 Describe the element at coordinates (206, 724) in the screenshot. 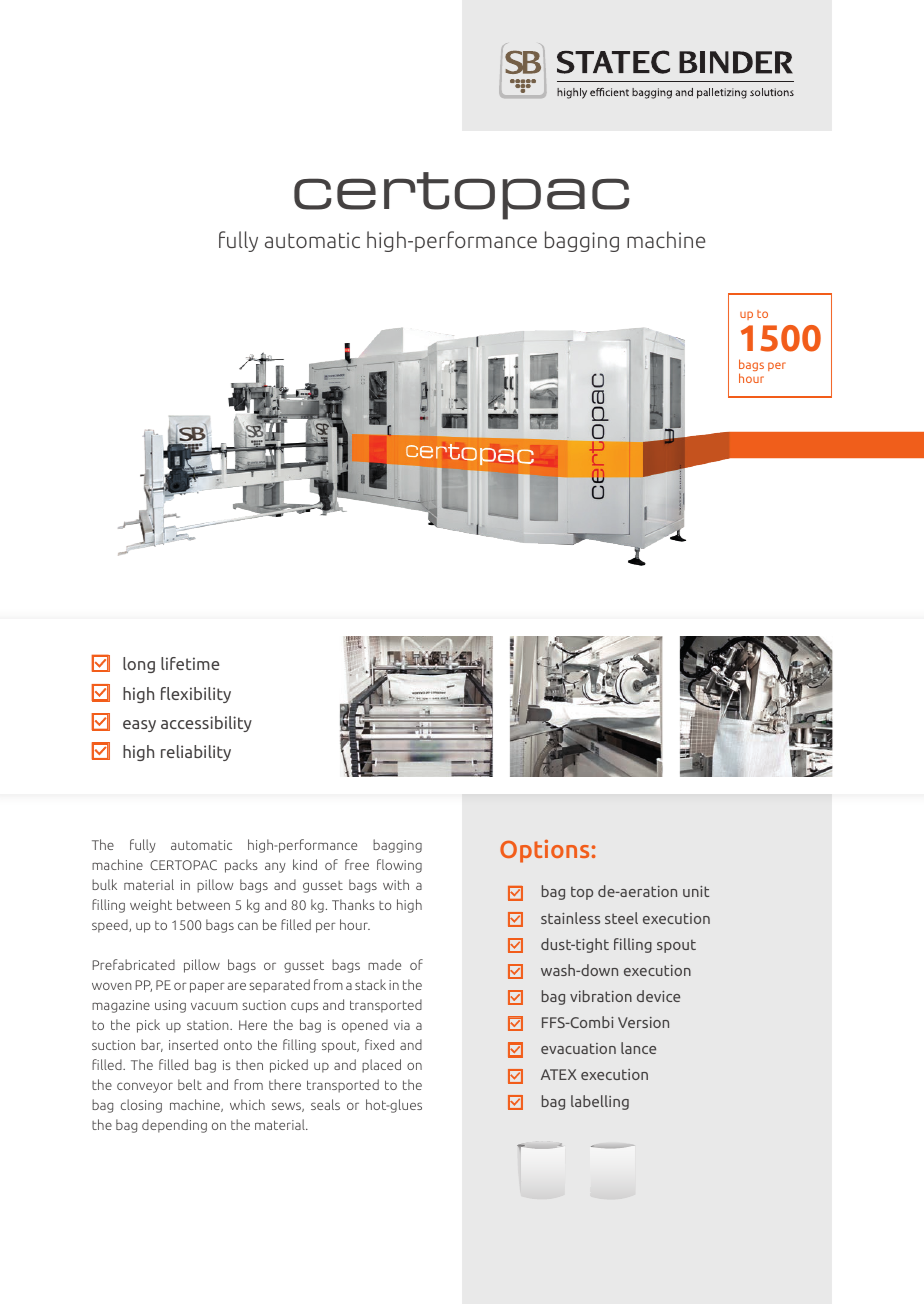

I see `accessibility` at that location.
